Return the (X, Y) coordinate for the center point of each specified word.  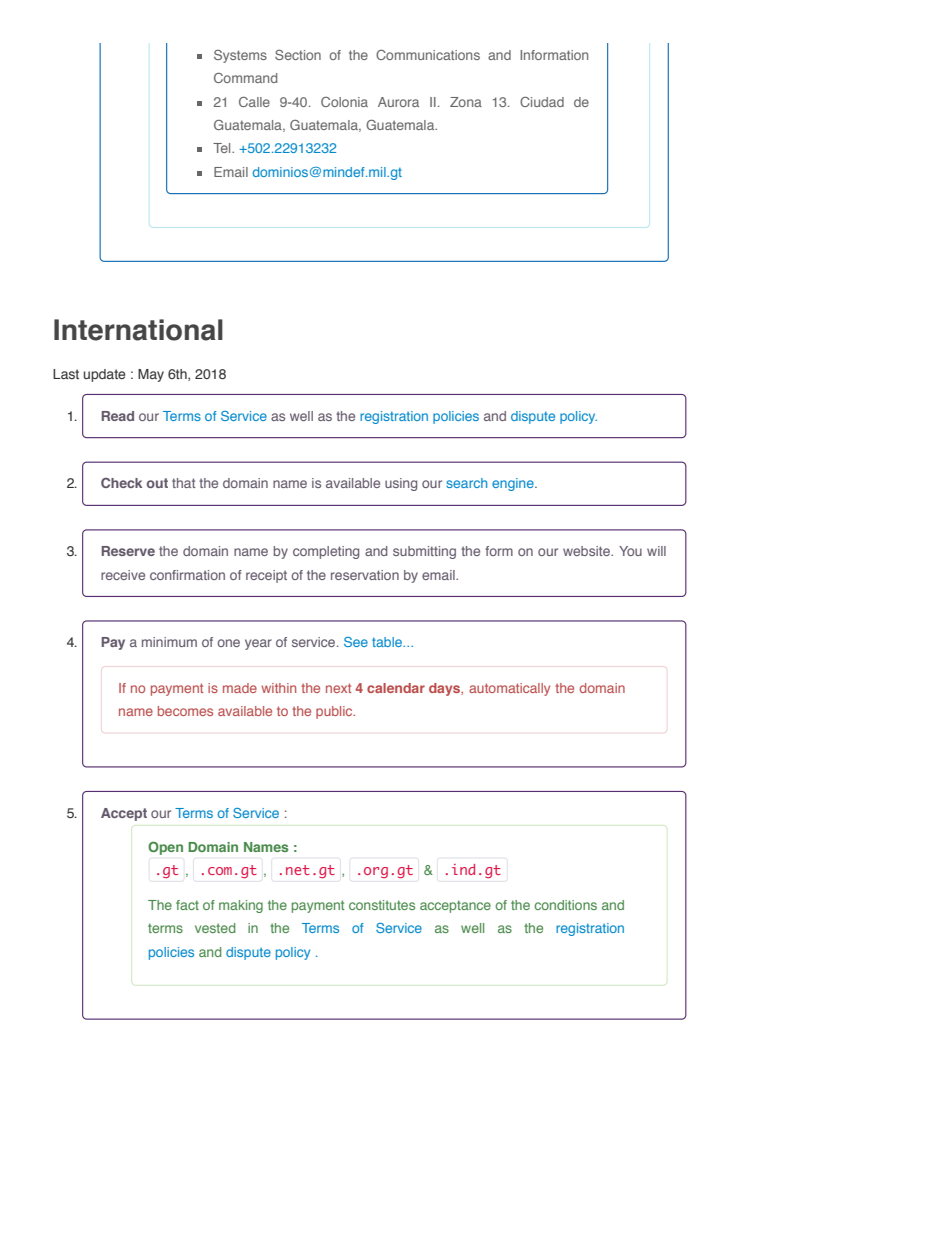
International (138, 330)
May (151, 375)
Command (245, 78)
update (104, 375)
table (388, 642)
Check (121, 483)
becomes (185, 711)
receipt (266, 576)
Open (165, 848)
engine (514, 484)
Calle (254, 102)
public (335, 712)
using (401, 484)
